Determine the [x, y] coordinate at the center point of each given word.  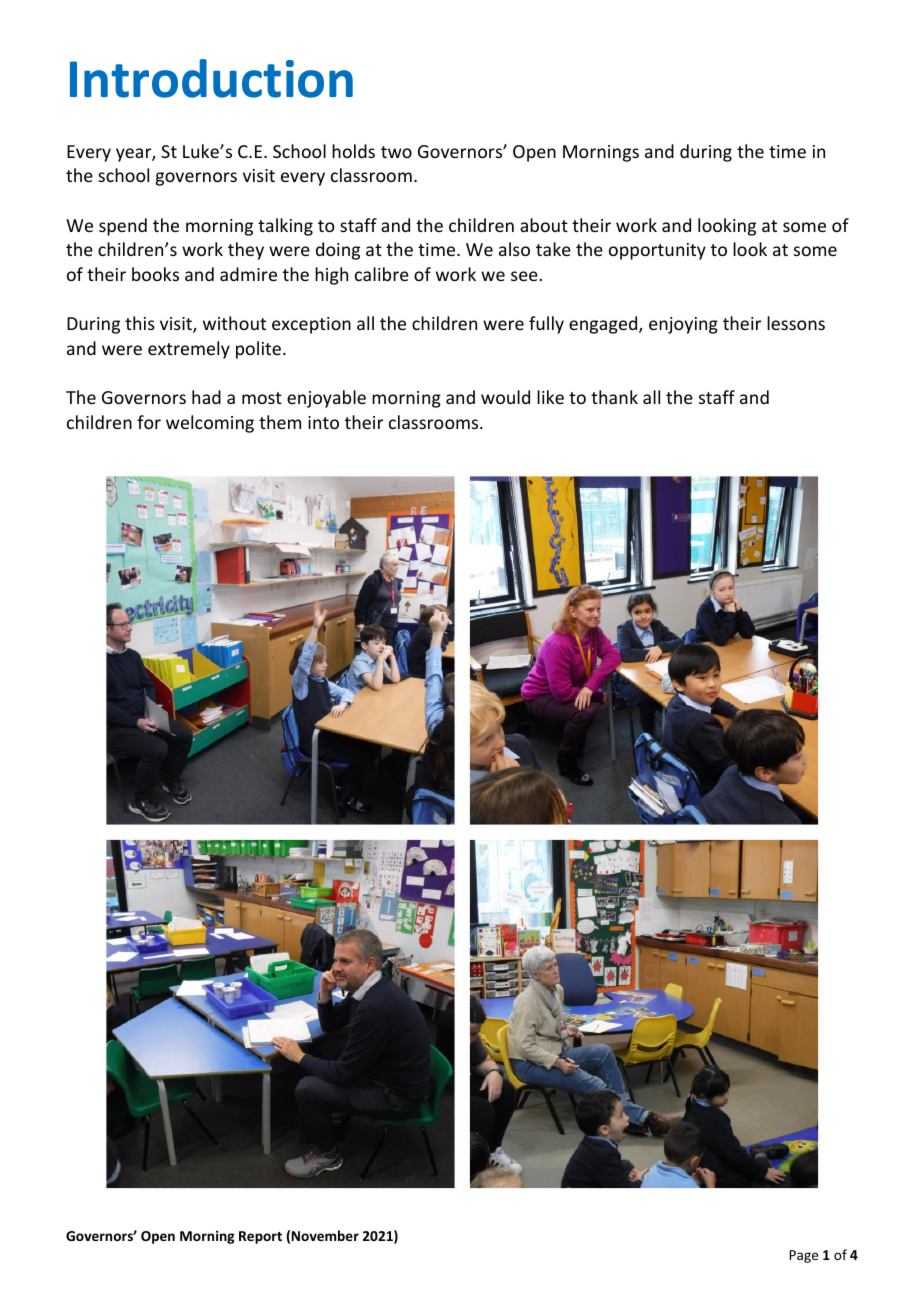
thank [614, 397]
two [396, 152]
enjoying [683, 325]
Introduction [211, 78]
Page [803, 1256]
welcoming [210, 424]
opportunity [657, 251]
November [325, 1235]
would [505, 397]
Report [260, 1237]
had [206, 397]
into [323, 422]
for [149, 422]
